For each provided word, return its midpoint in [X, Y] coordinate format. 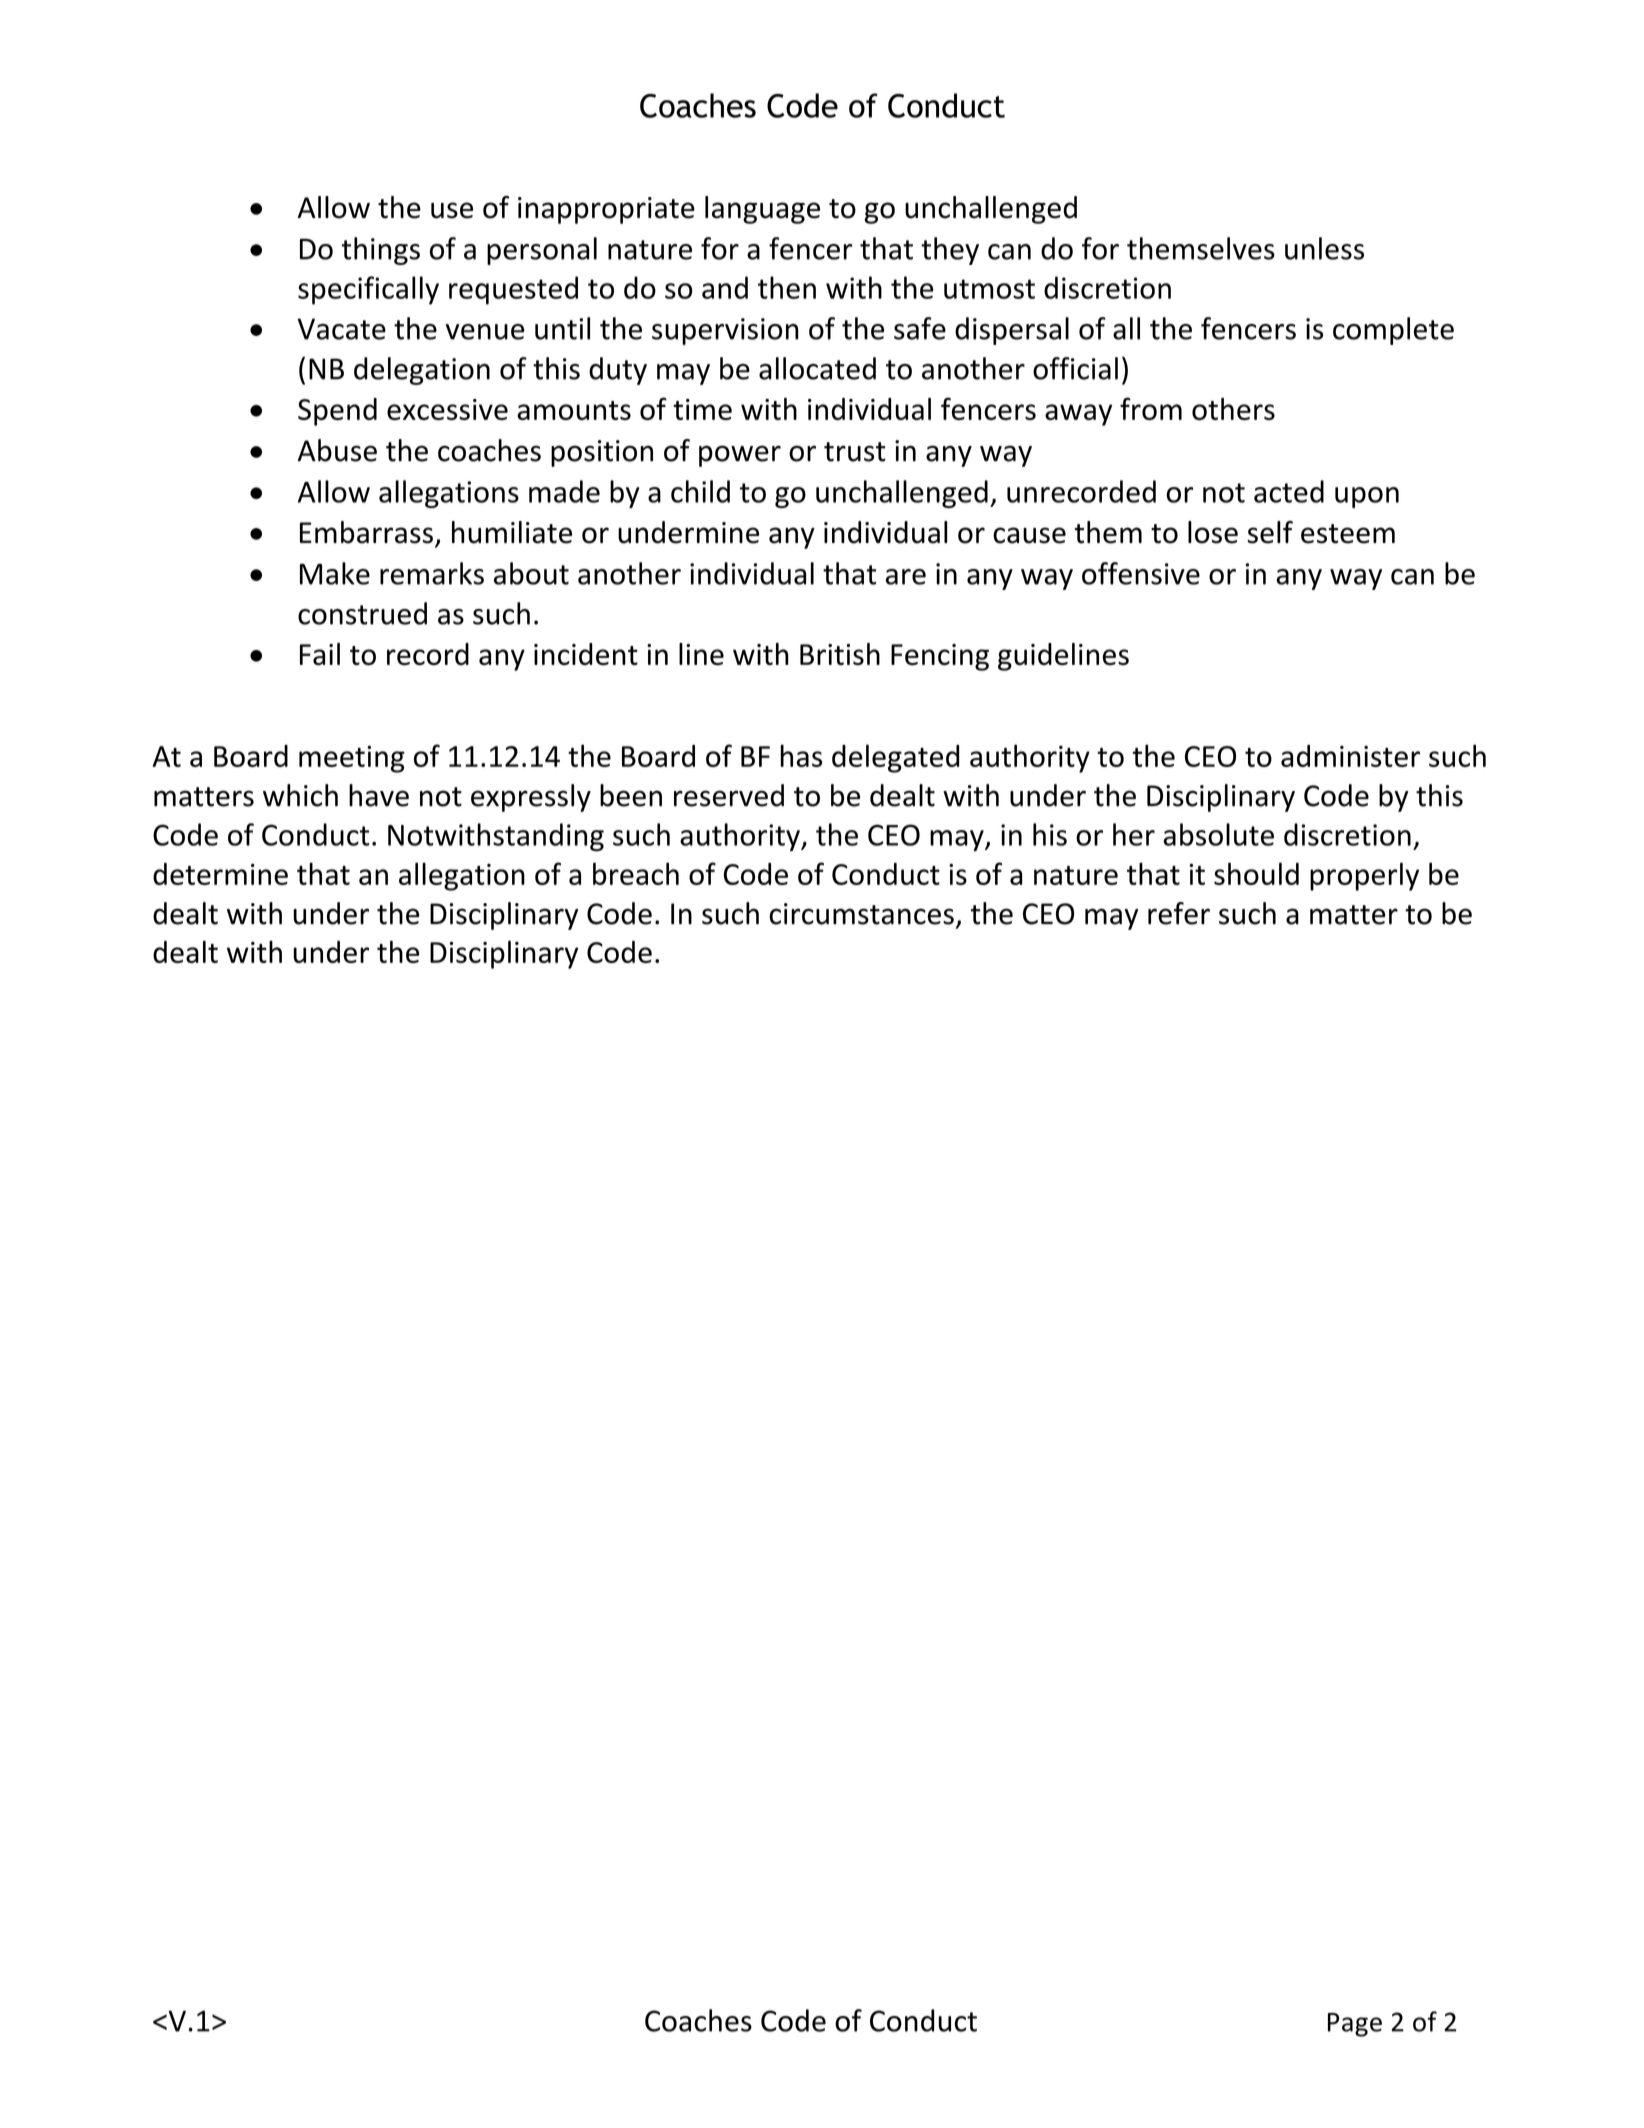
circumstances [861, 914]
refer [1179, 913]
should [1256, 873]
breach [636, 873]
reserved [729, 795]
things [381, 251]
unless [1324, 248]
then [787, 287]
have [379, 795]
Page [1355, 2025]
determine [220, 874]
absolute [1218, 834]
